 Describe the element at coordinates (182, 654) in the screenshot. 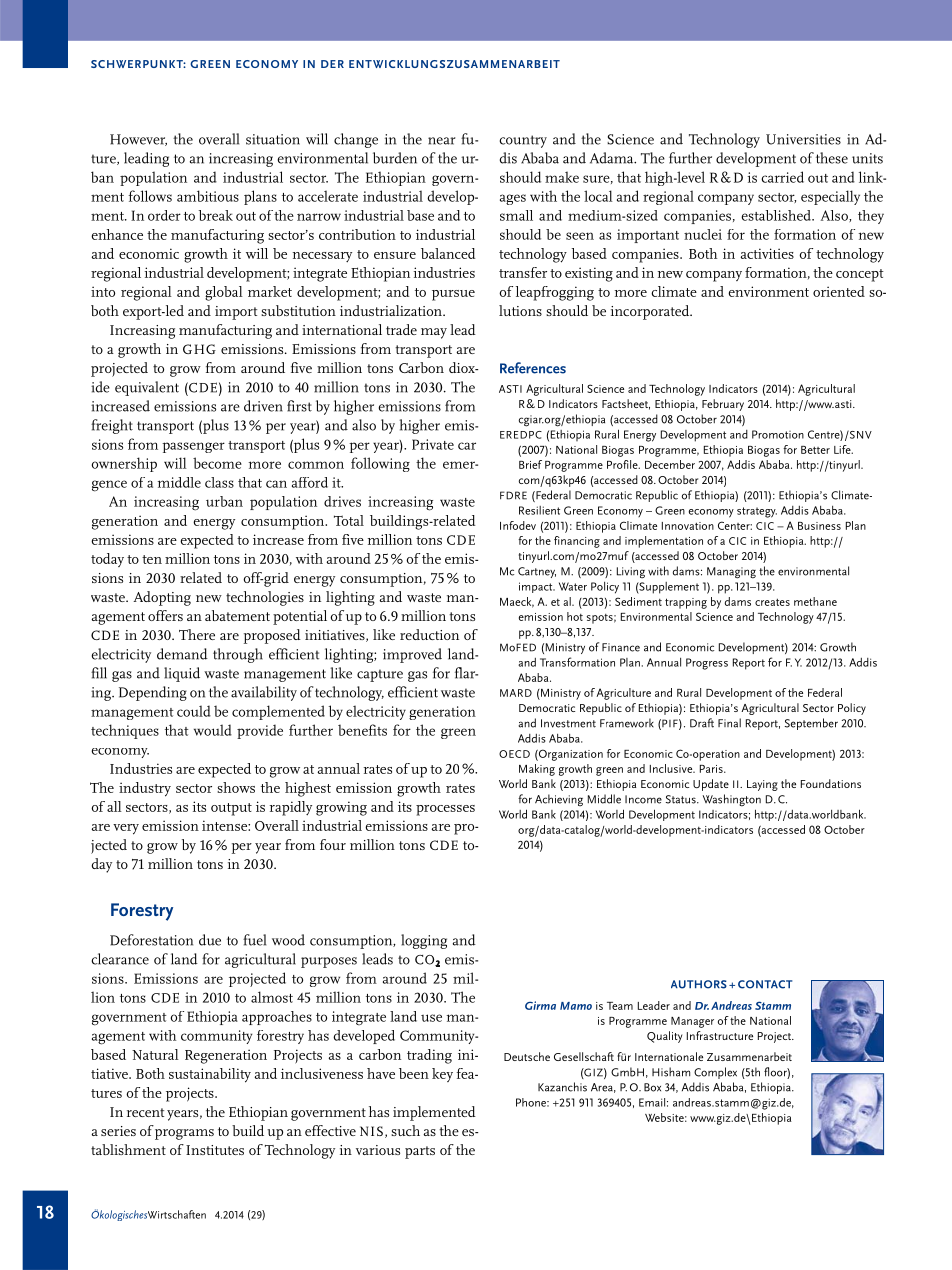

I see `demand` at that location.
